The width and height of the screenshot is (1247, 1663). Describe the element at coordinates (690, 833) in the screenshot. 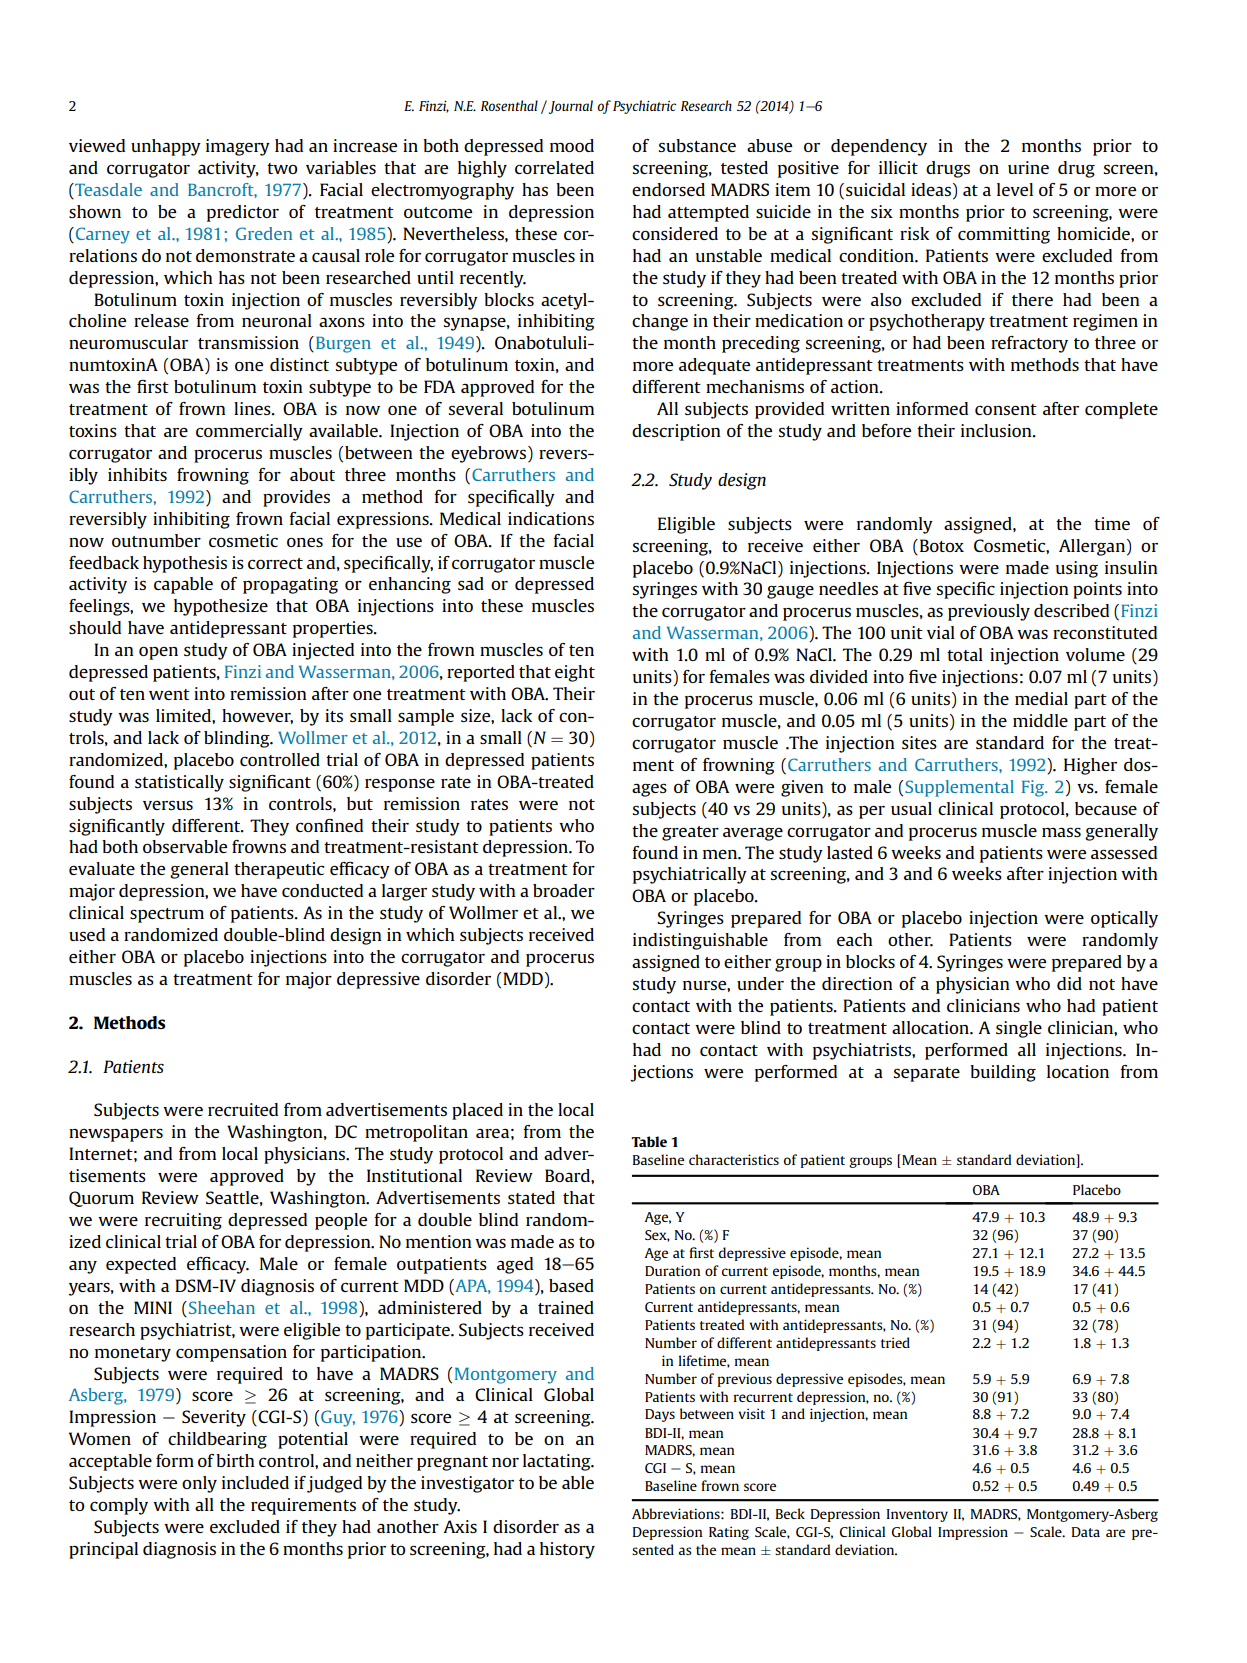

I see `greater` at that location.
